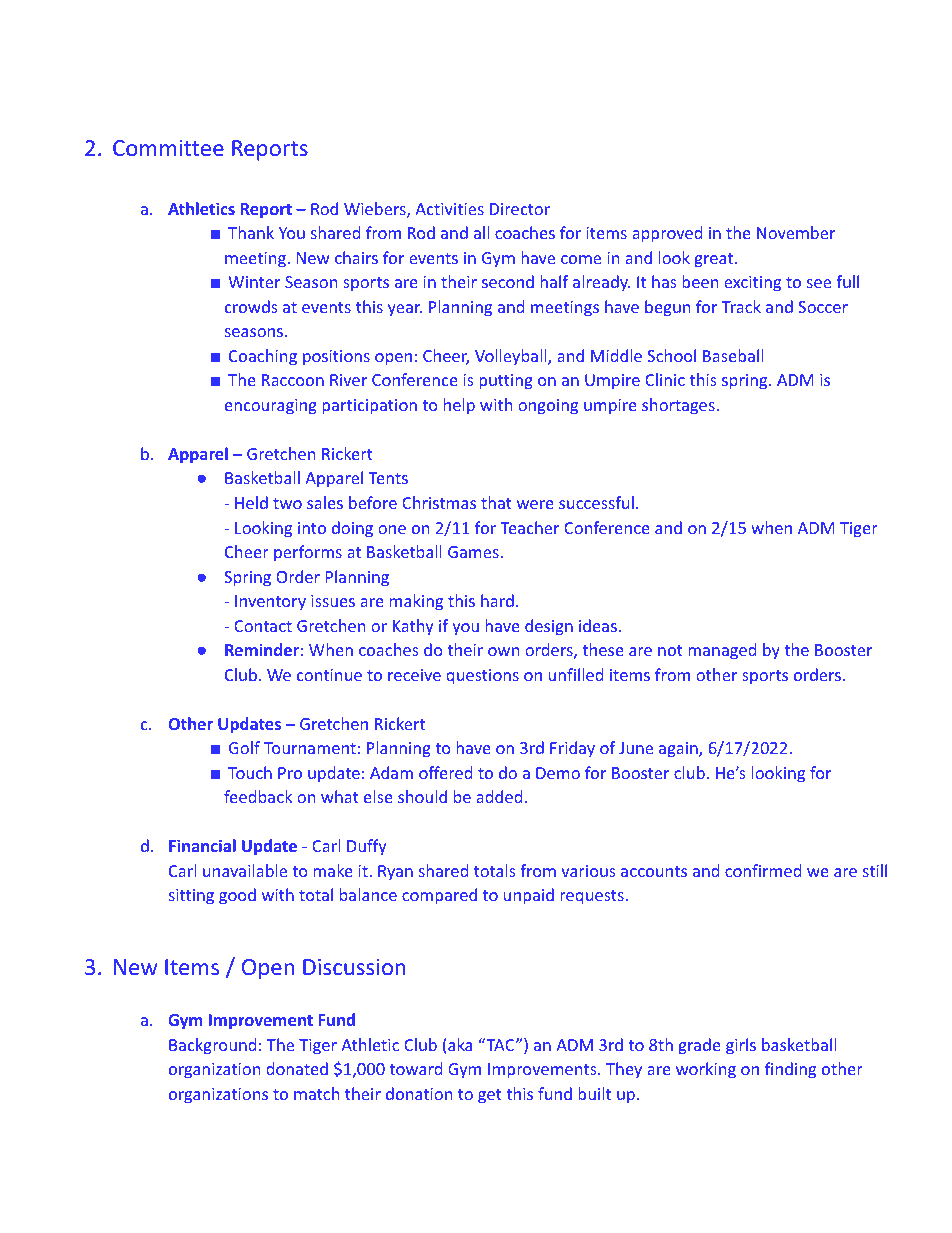 Image resolution: width=952 pixels, height=1233 pixels. Describe the element at coordinates (237, 896) in the page. I see `good` at that location.
